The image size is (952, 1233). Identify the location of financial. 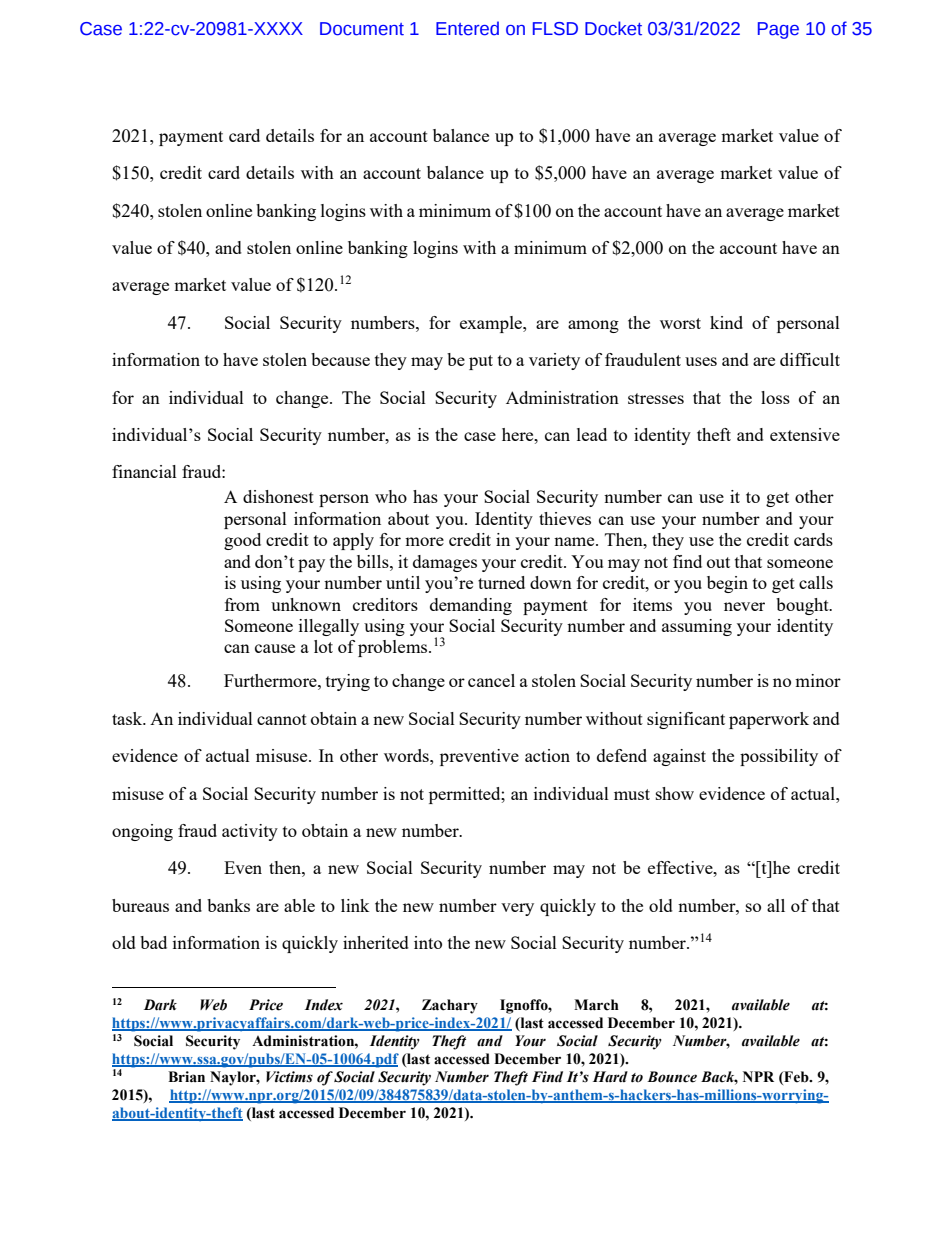
(144, 471).
